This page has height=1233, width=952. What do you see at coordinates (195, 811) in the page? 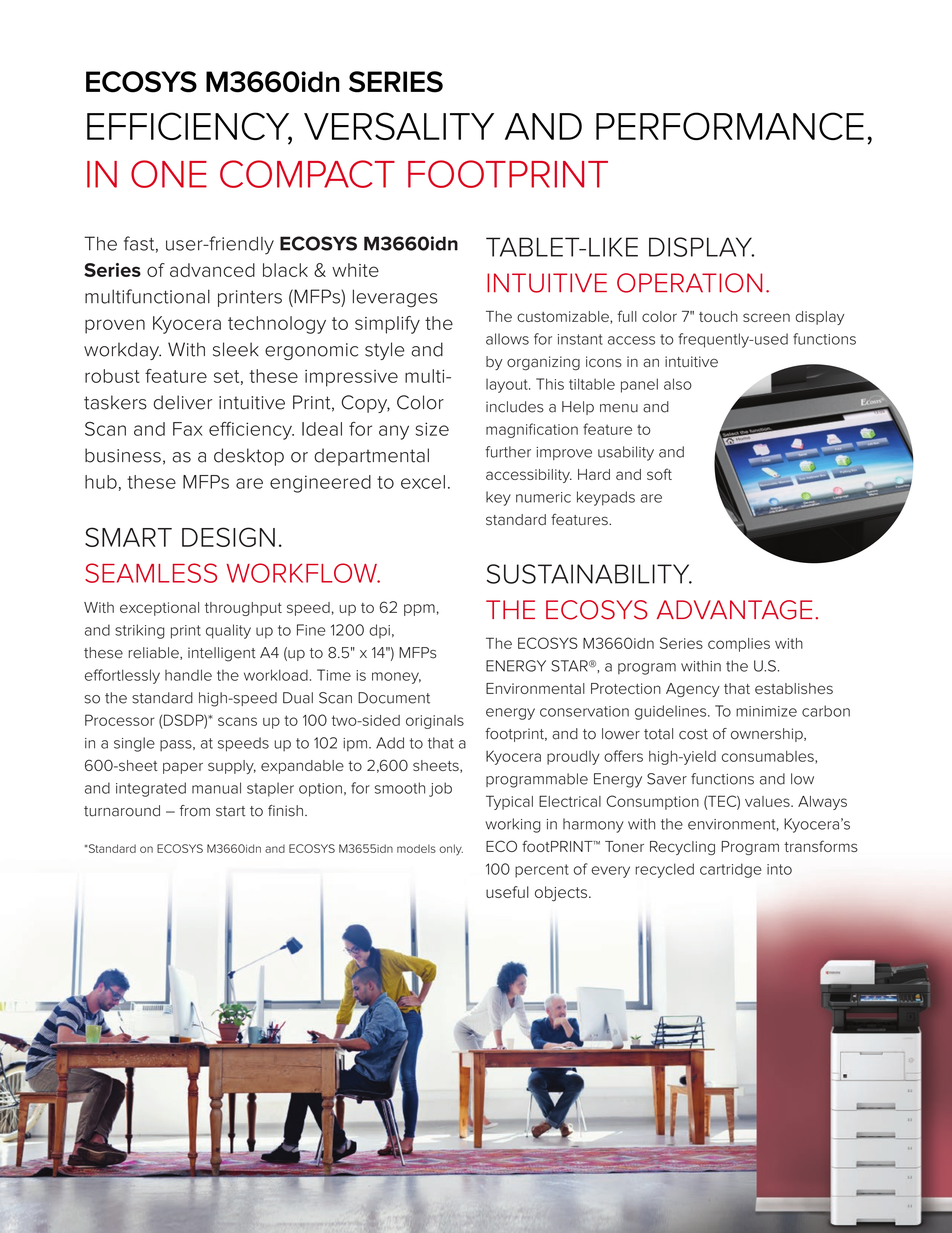
I see `from` at bounding box center [195, 811].
